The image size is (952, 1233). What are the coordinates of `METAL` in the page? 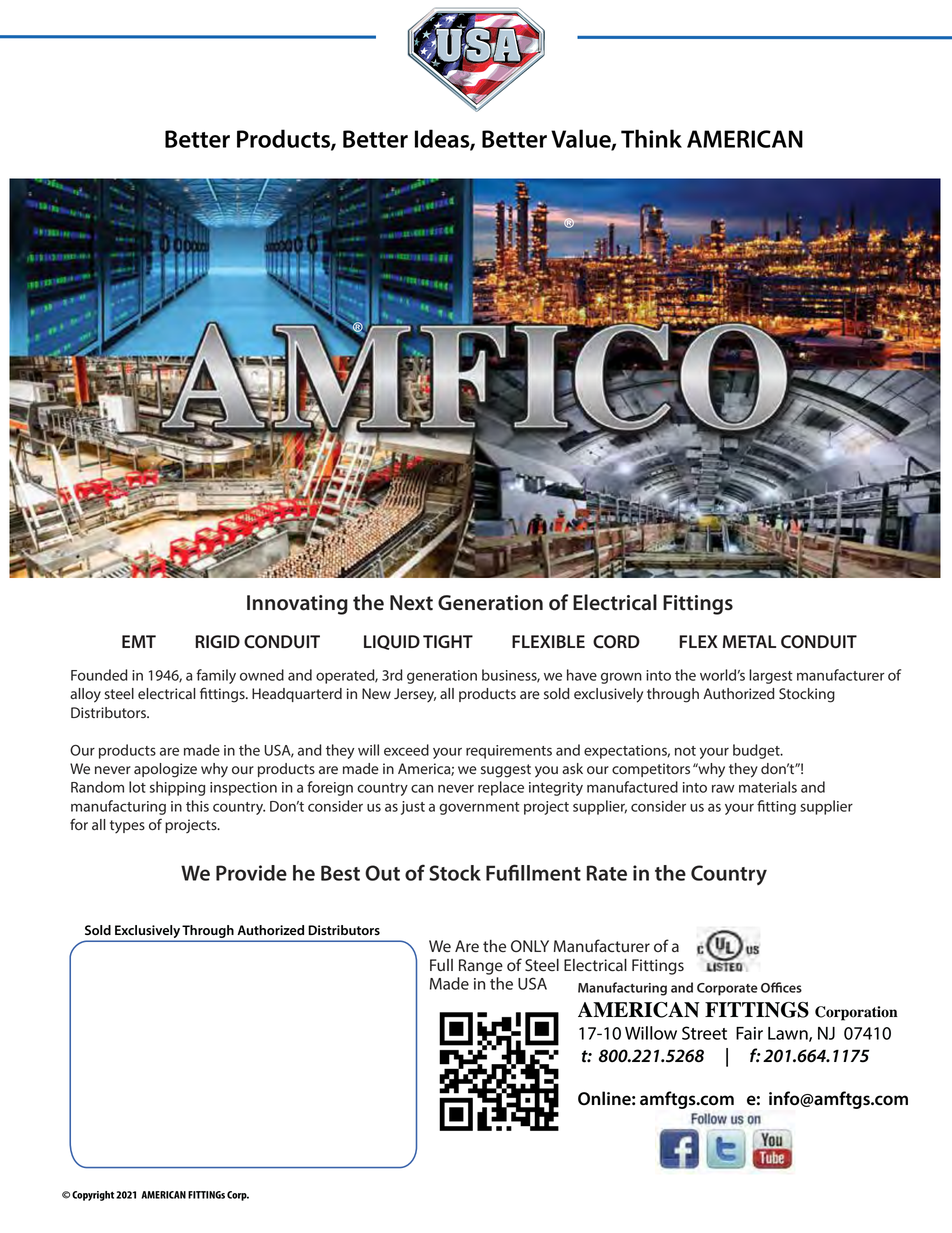 It's located at (749, 641).
